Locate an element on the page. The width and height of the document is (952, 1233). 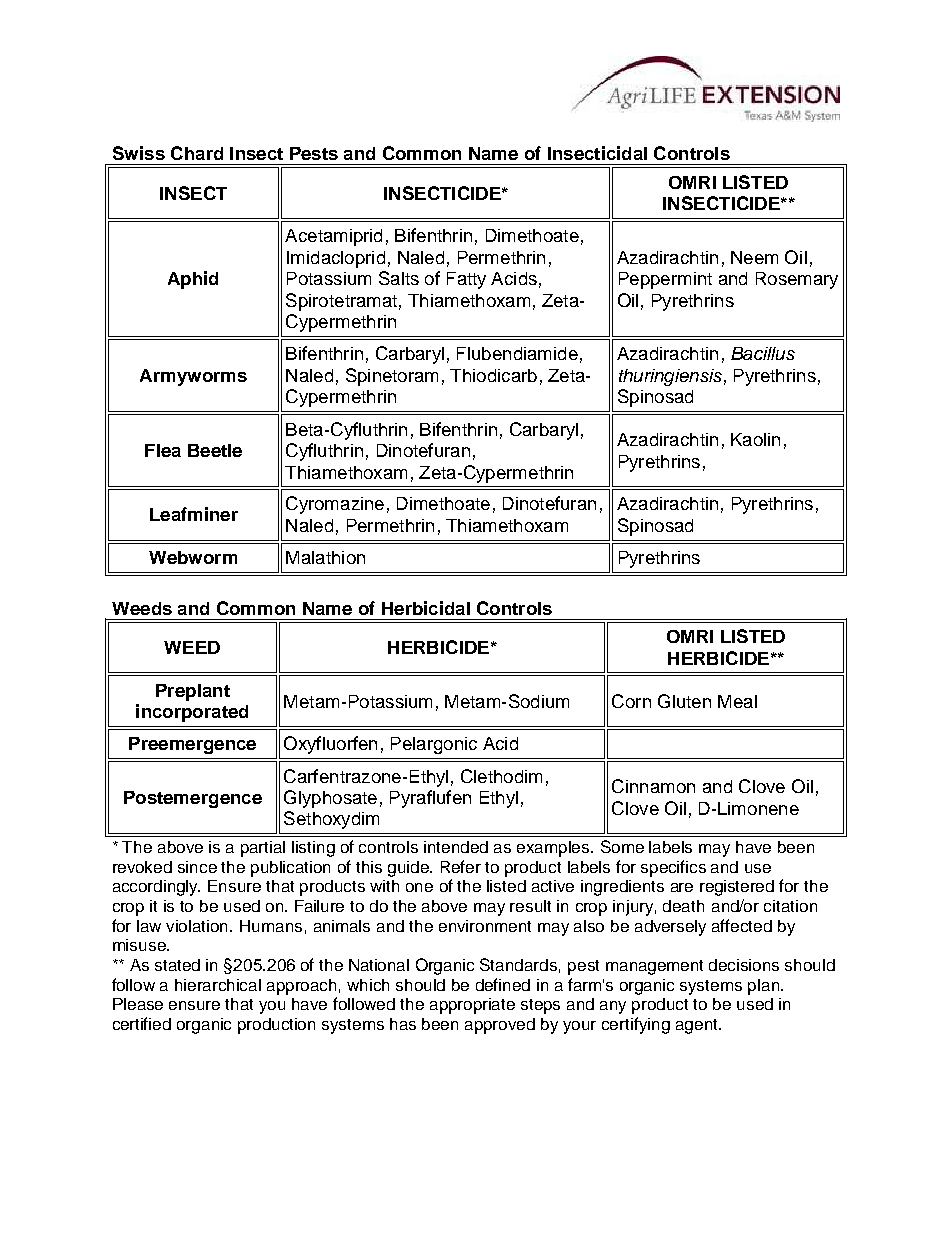
Fatty is located at coordinates (466, 280).
